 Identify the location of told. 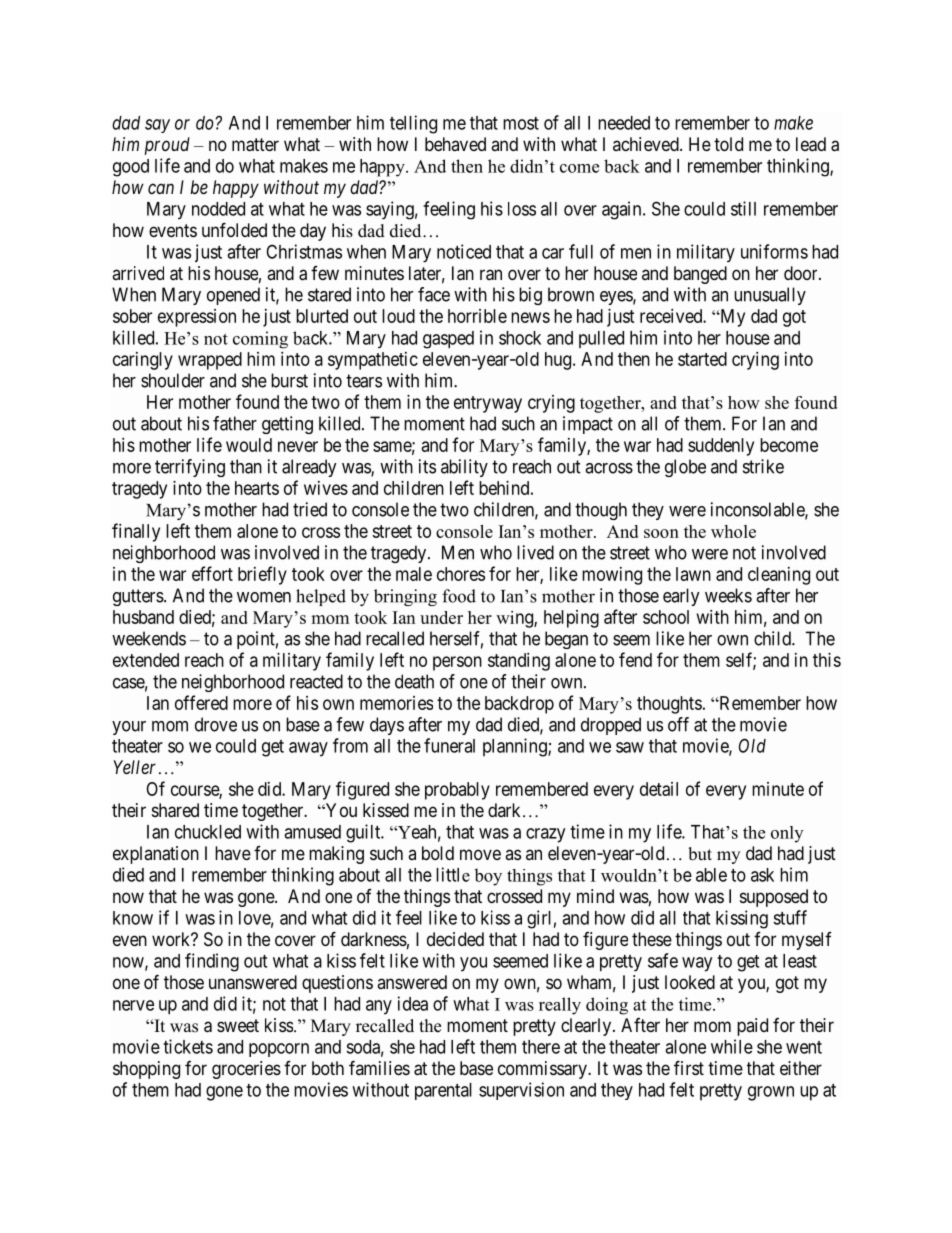
(728, 144).
